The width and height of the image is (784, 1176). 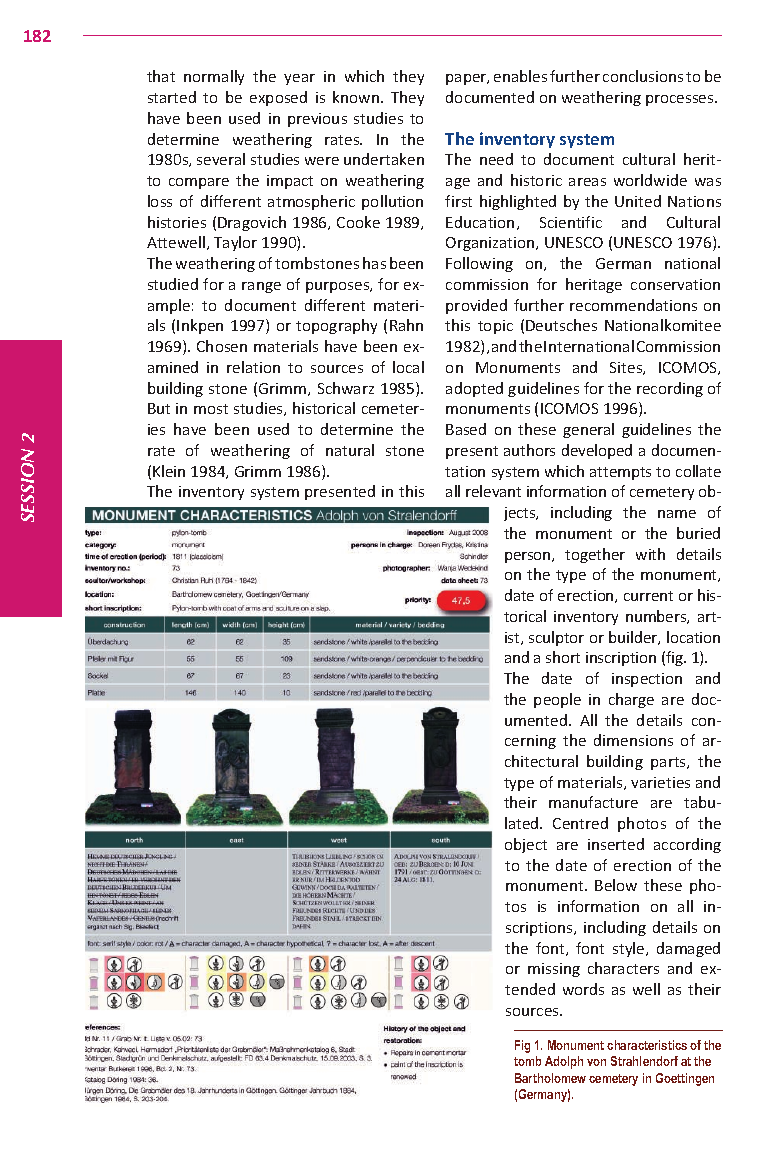 What do you see at coordinates (643, 76) in the image?
I see `conclusions` at bounding box center [643, 76].
